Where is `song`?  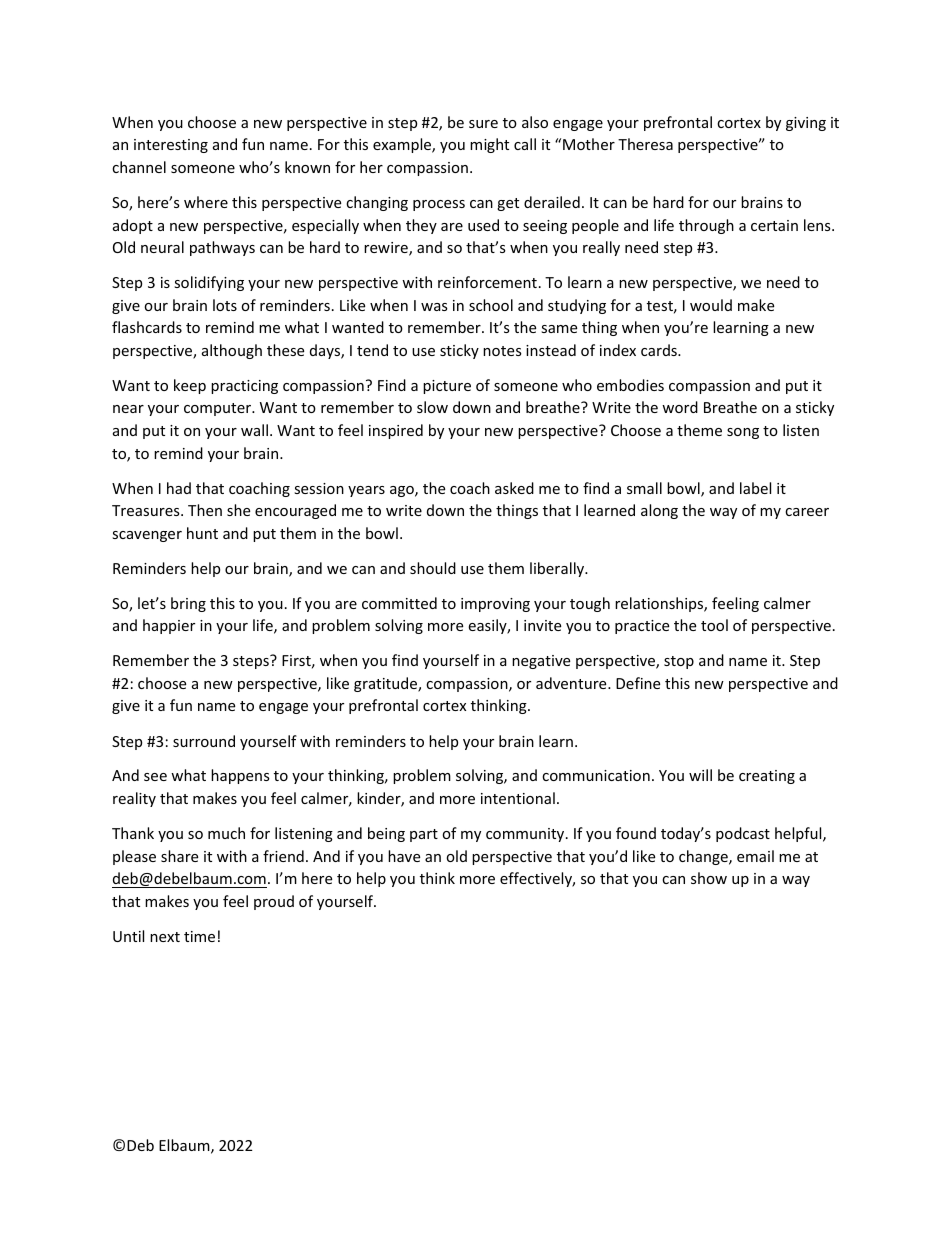
song is located at coordinates (743, 433).
